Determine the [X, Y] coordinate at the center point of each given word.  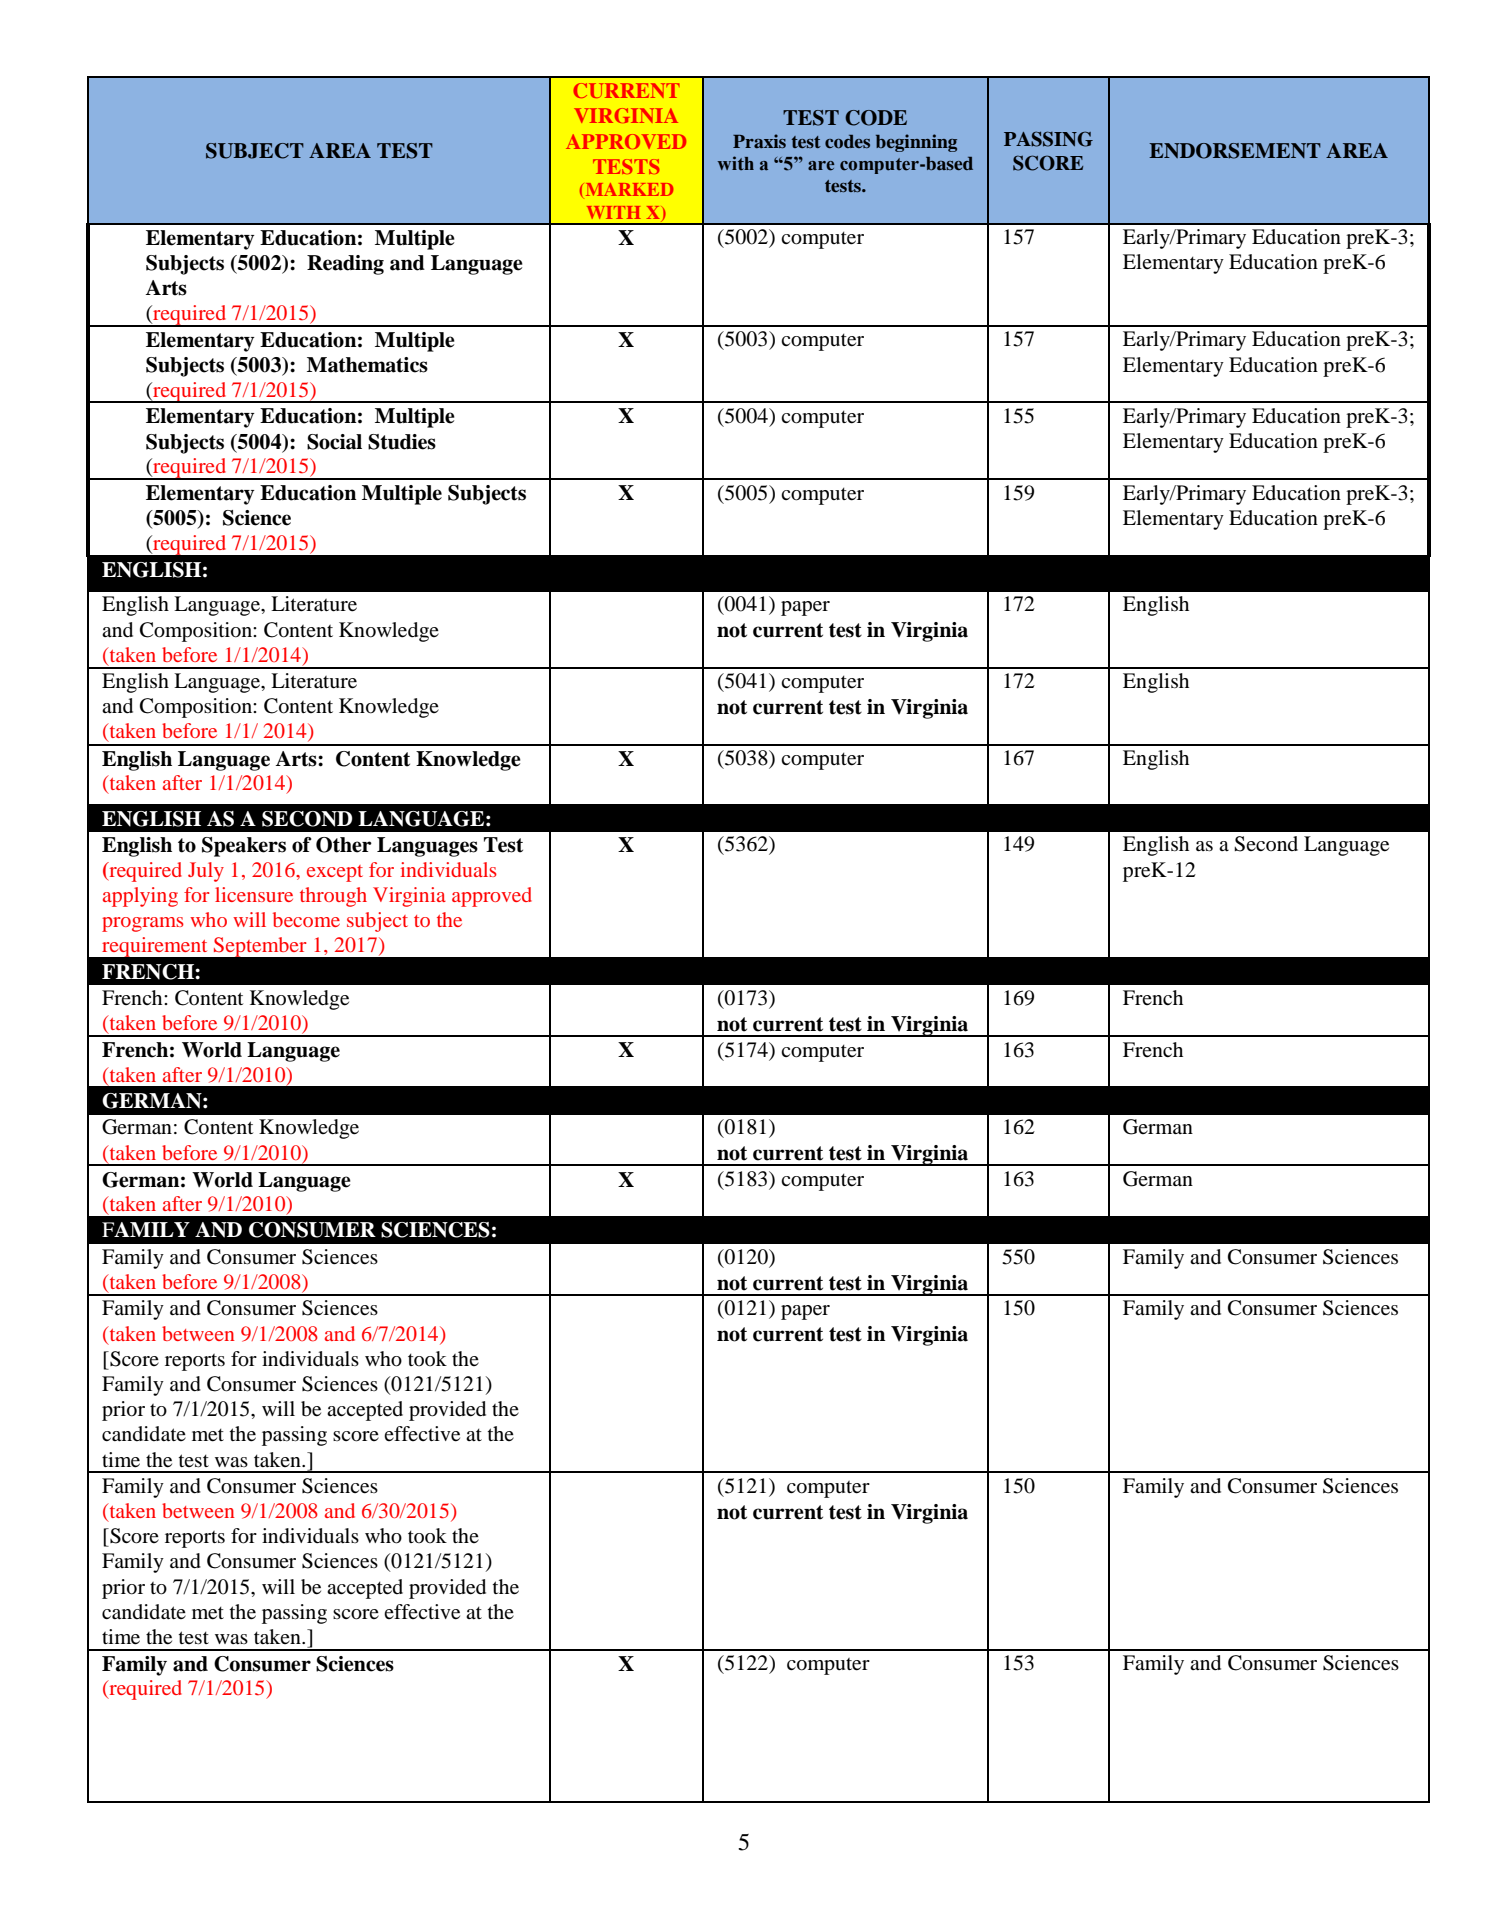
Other [344, 845]
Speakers [244, 847]
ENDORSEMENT [1235, 151]
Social [334, 442]
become [306, 919]
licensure [254, 894]
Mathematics [367, 365]
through [333, 897]
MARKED [628, 189]
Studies [402, 442]
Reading [345, 265]
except [335, 873]
